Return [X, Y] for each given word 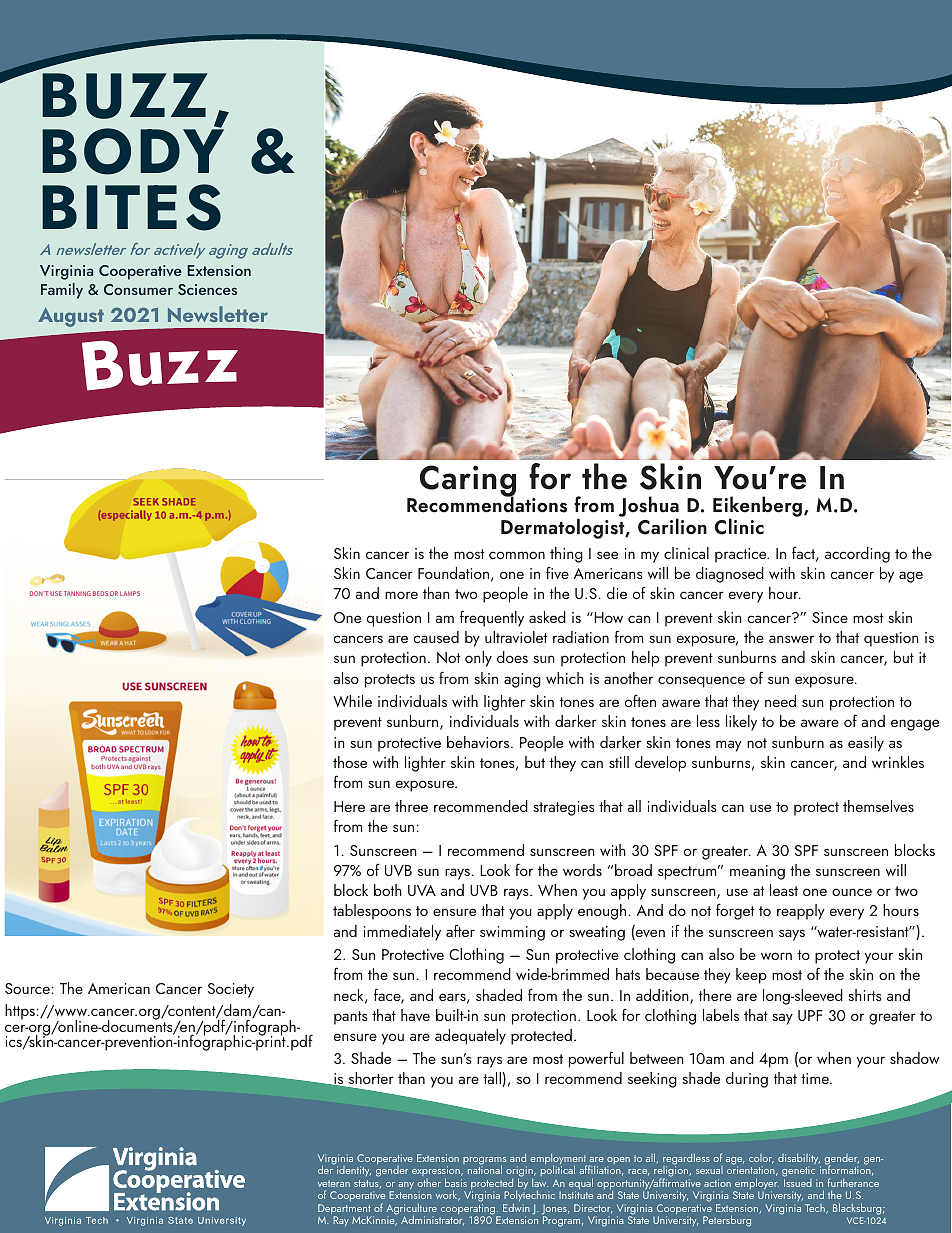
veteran [334, 1183]
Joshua [649, 507]
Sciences [207, 289]
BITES [131, 207]
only [478, 659]
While [352, 701]
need [780, 701]
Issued [798, 1181]
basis [456, 1182]
